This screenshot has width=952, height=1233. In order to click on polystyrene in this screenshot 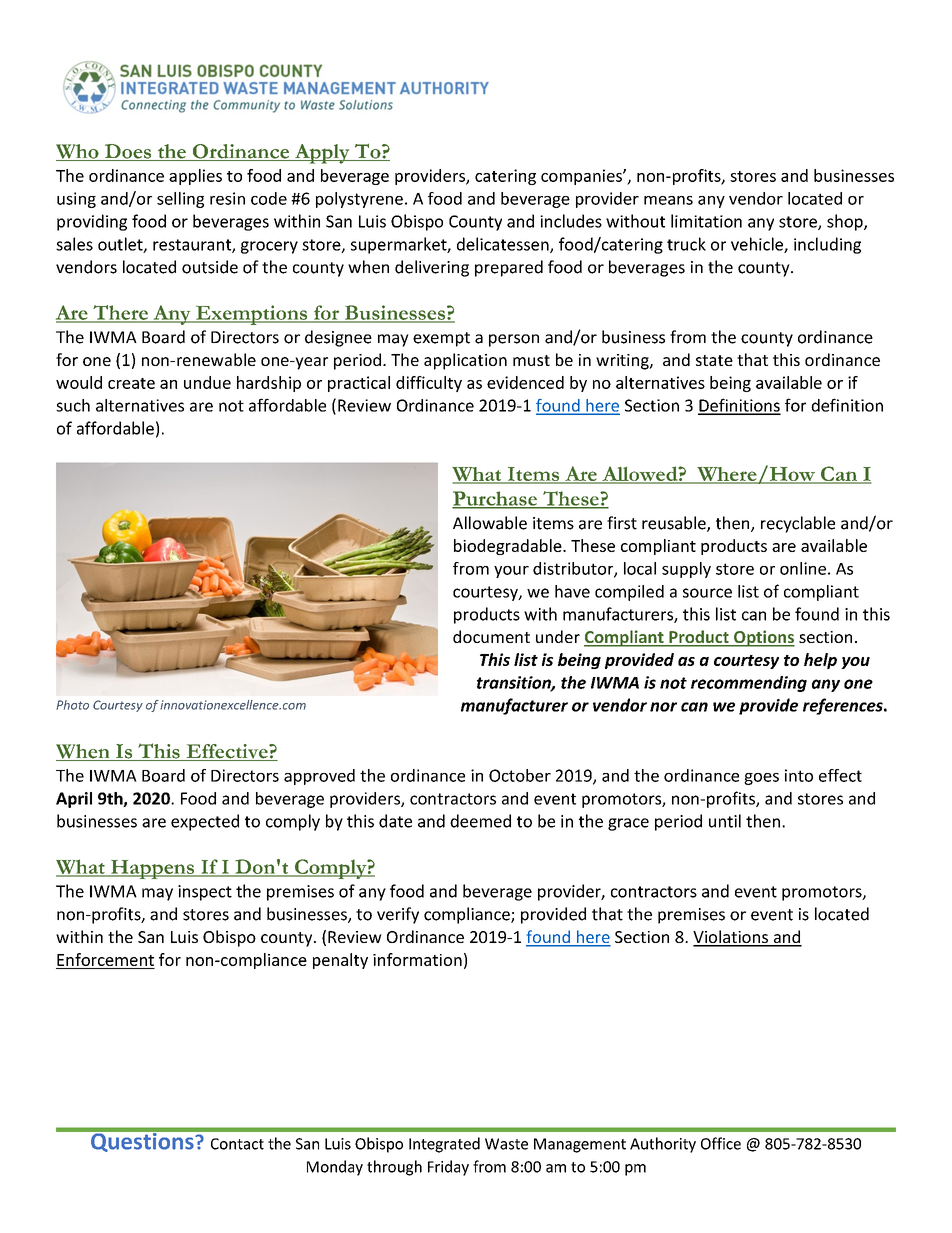, I will do `click(359, 200)`.
